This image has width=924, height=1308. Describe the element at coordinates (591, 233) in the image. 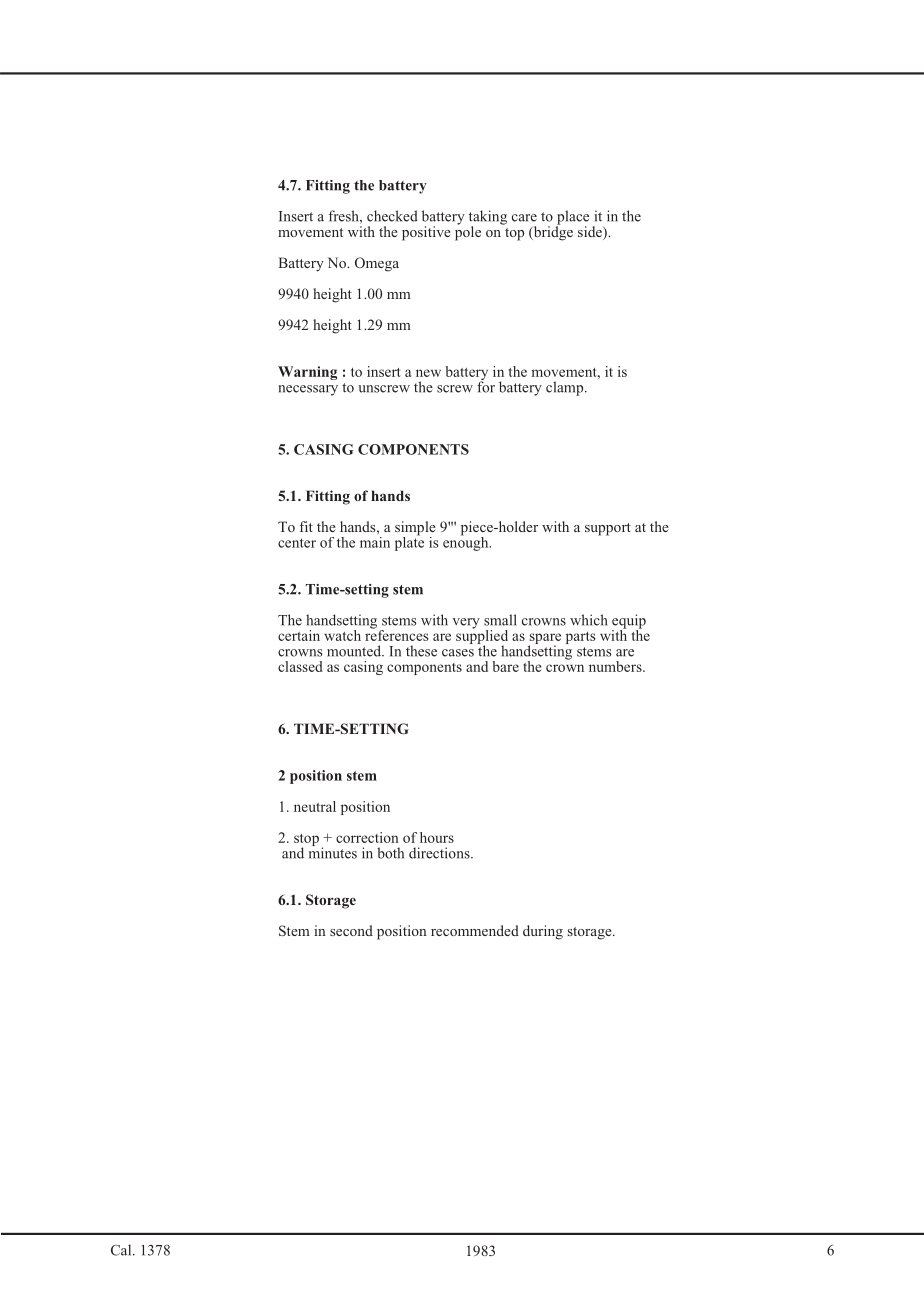

I see `side` at that location.
